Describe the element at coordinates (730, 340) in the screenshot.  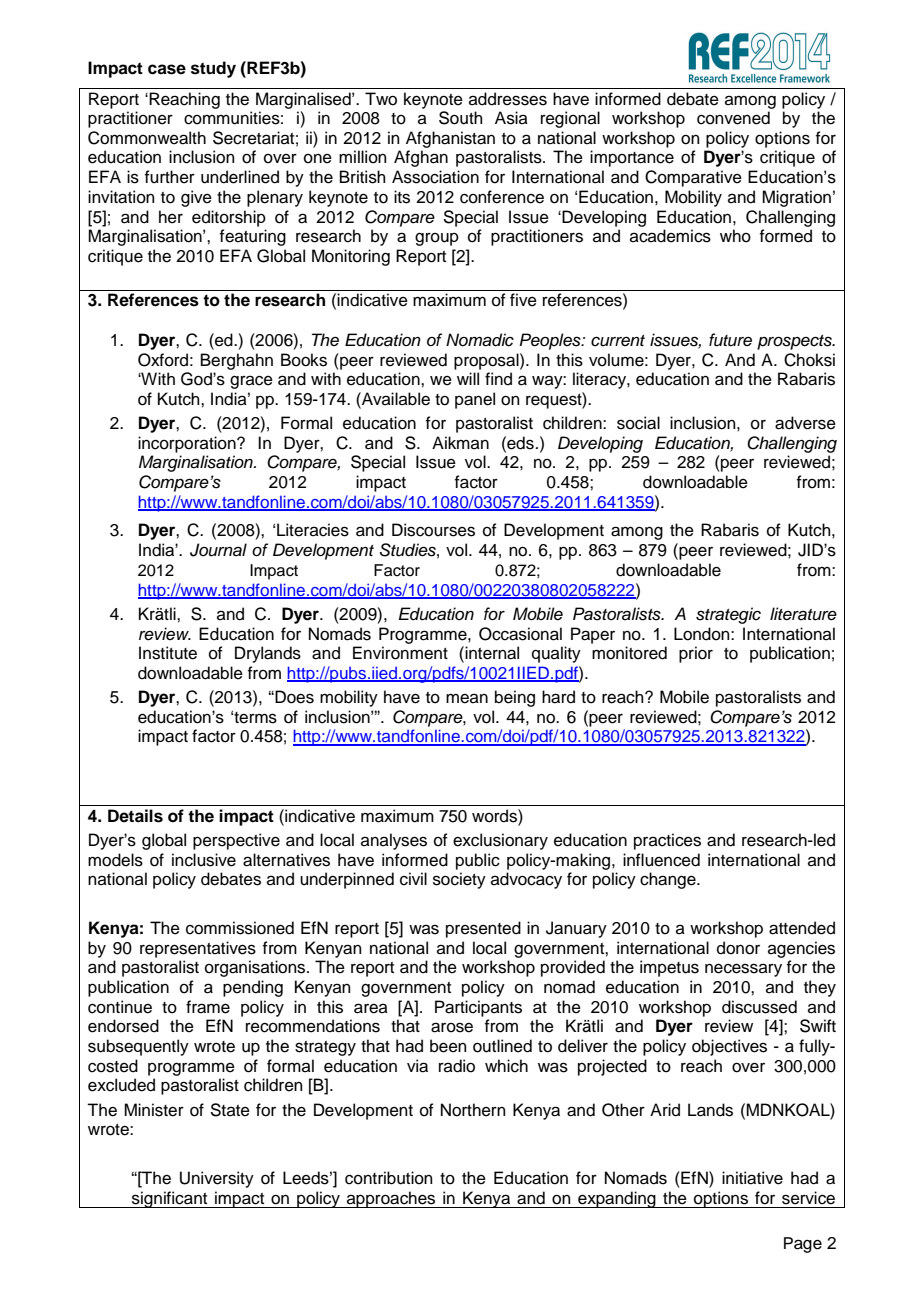
I see `future` at that location.
